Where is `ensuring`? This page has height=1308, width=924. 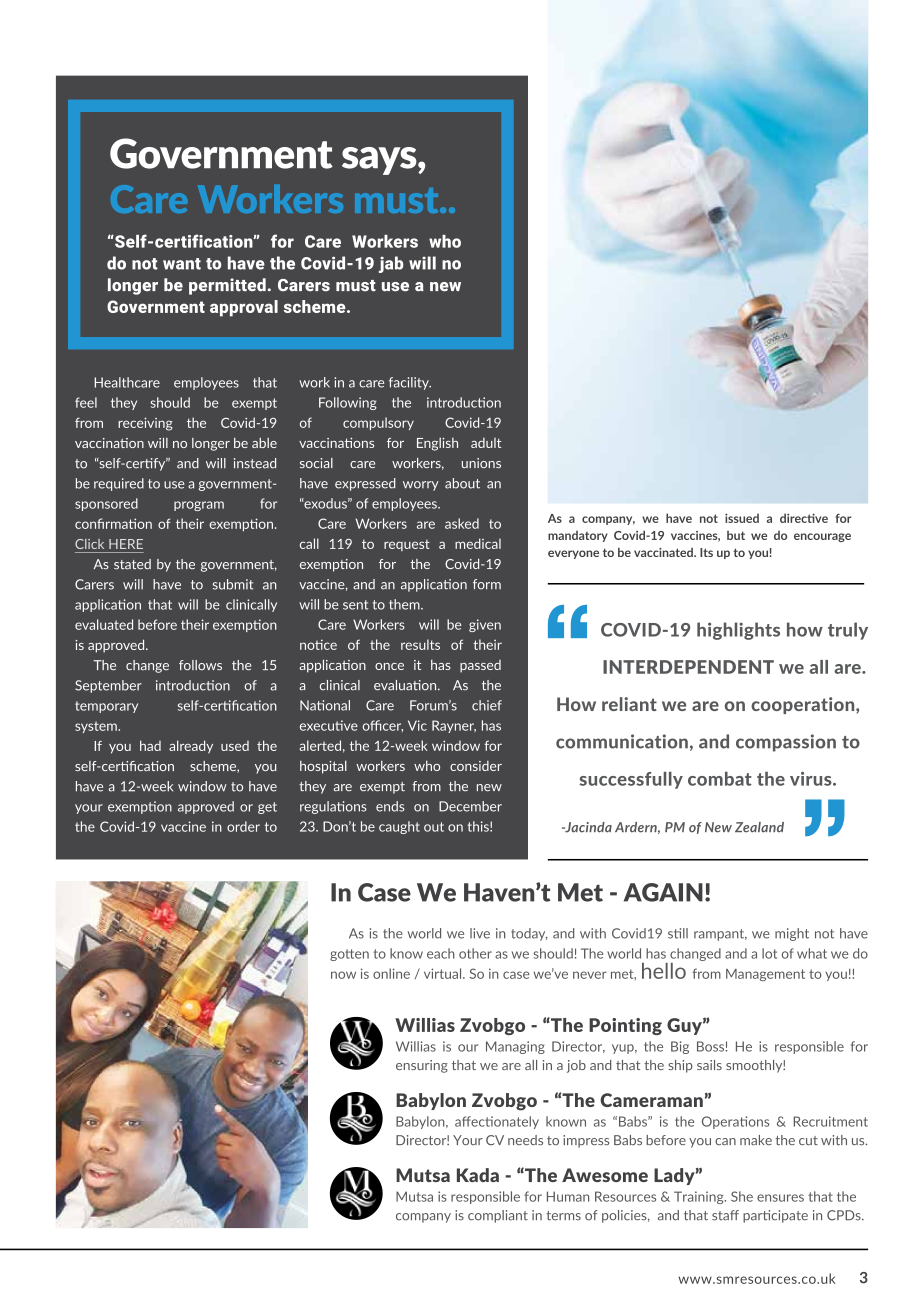 ensuring is located at coordinates (422, 1066).
